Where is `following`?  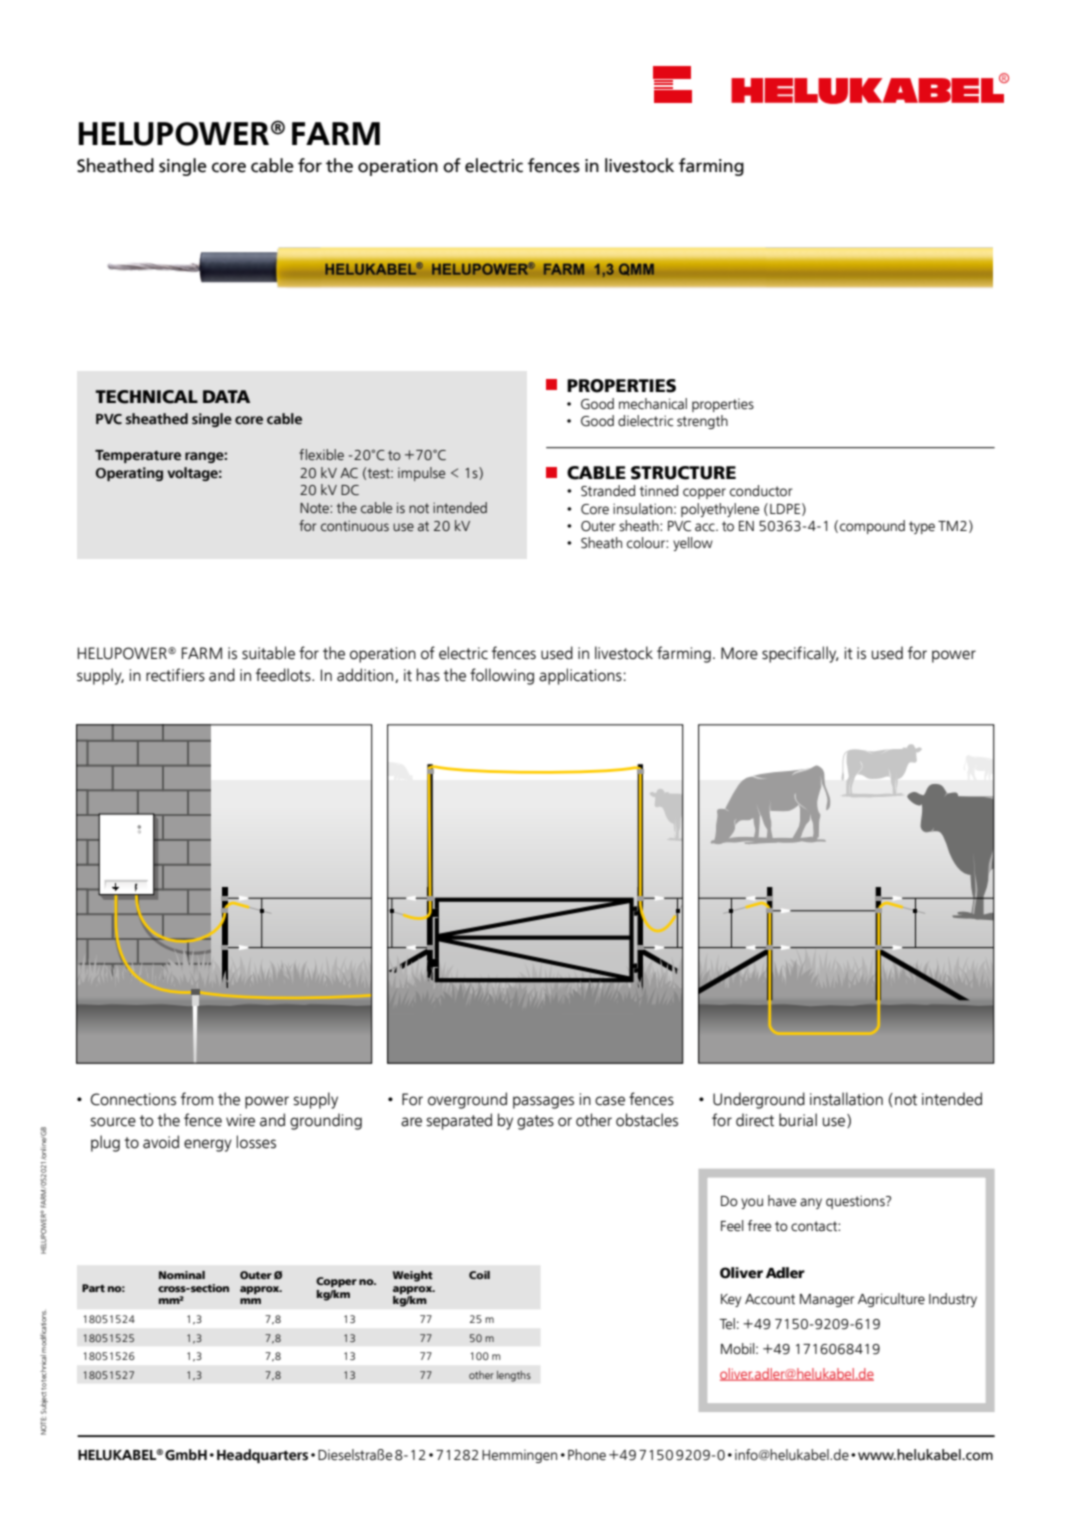 following is located at coordinates (502, 676).
